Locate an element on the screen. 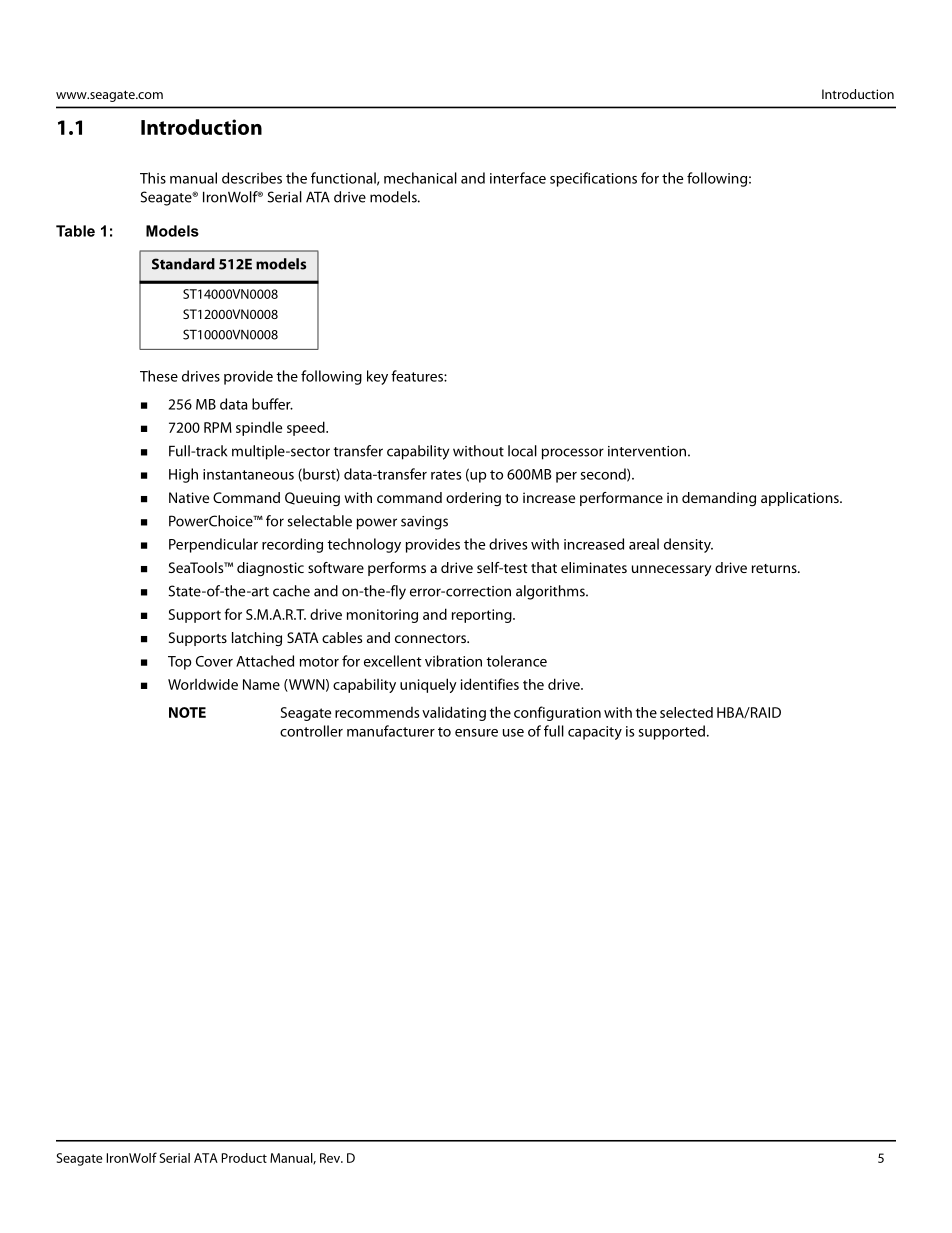 This screenshot has width=952, height=1233. Rev is located at coordinates (331, 1158).
